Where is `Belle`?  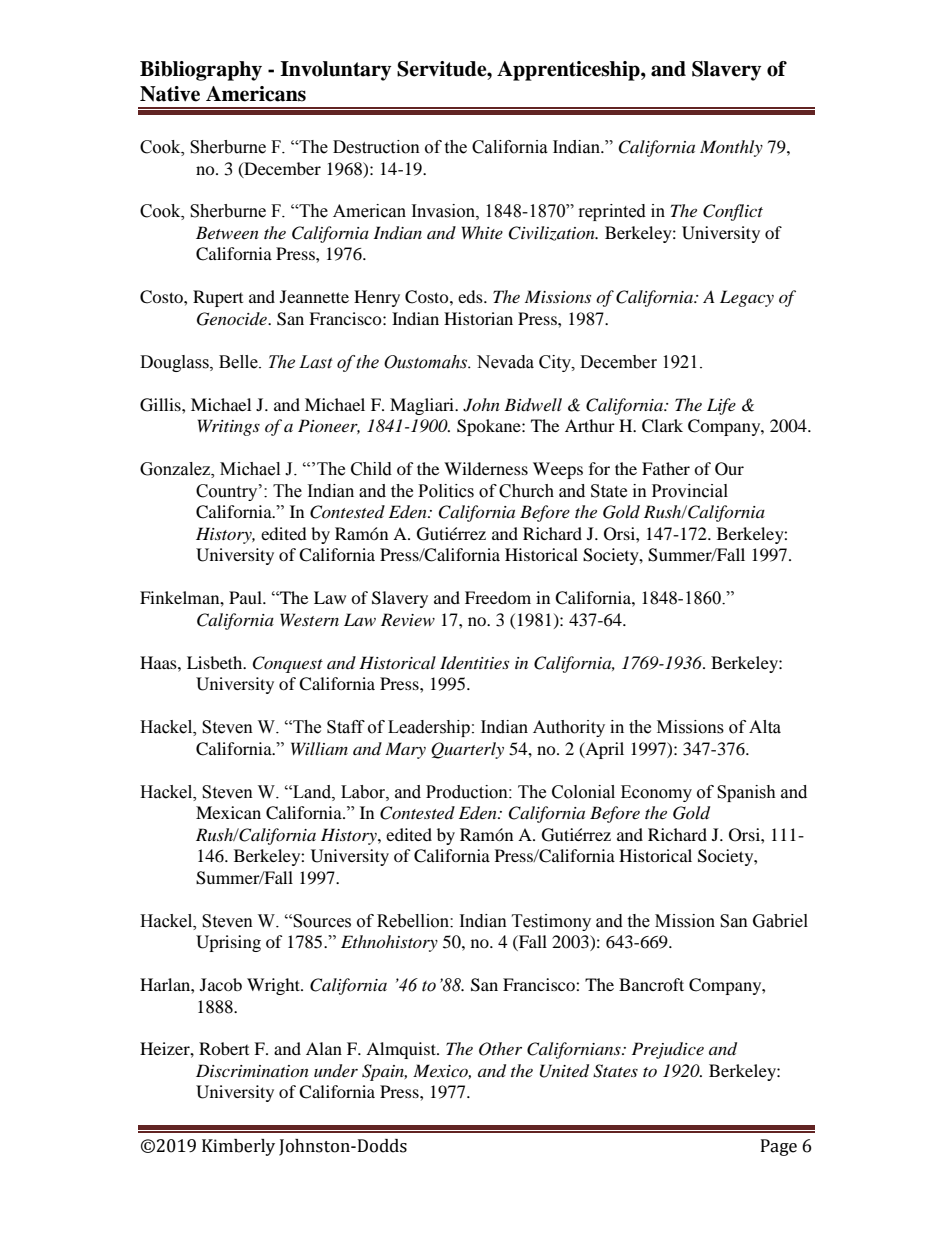
Belle is located at coordinates (239, 362).
